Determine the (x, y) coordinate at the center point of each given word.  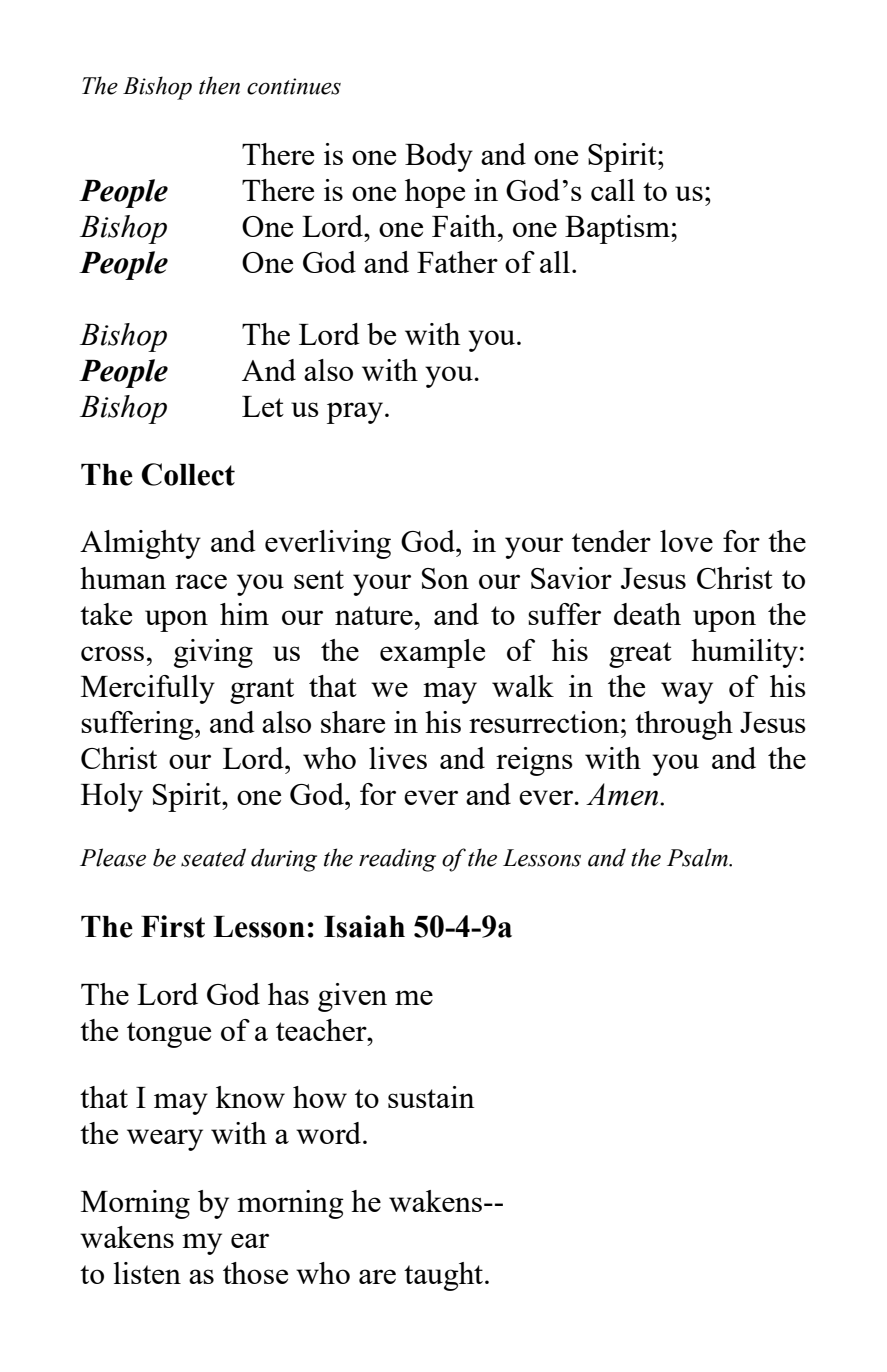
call (613, 190)
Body (439, 157)
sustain (431, 1097)
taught (445, 1276)
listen (147, 1273)
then (219, 85)
